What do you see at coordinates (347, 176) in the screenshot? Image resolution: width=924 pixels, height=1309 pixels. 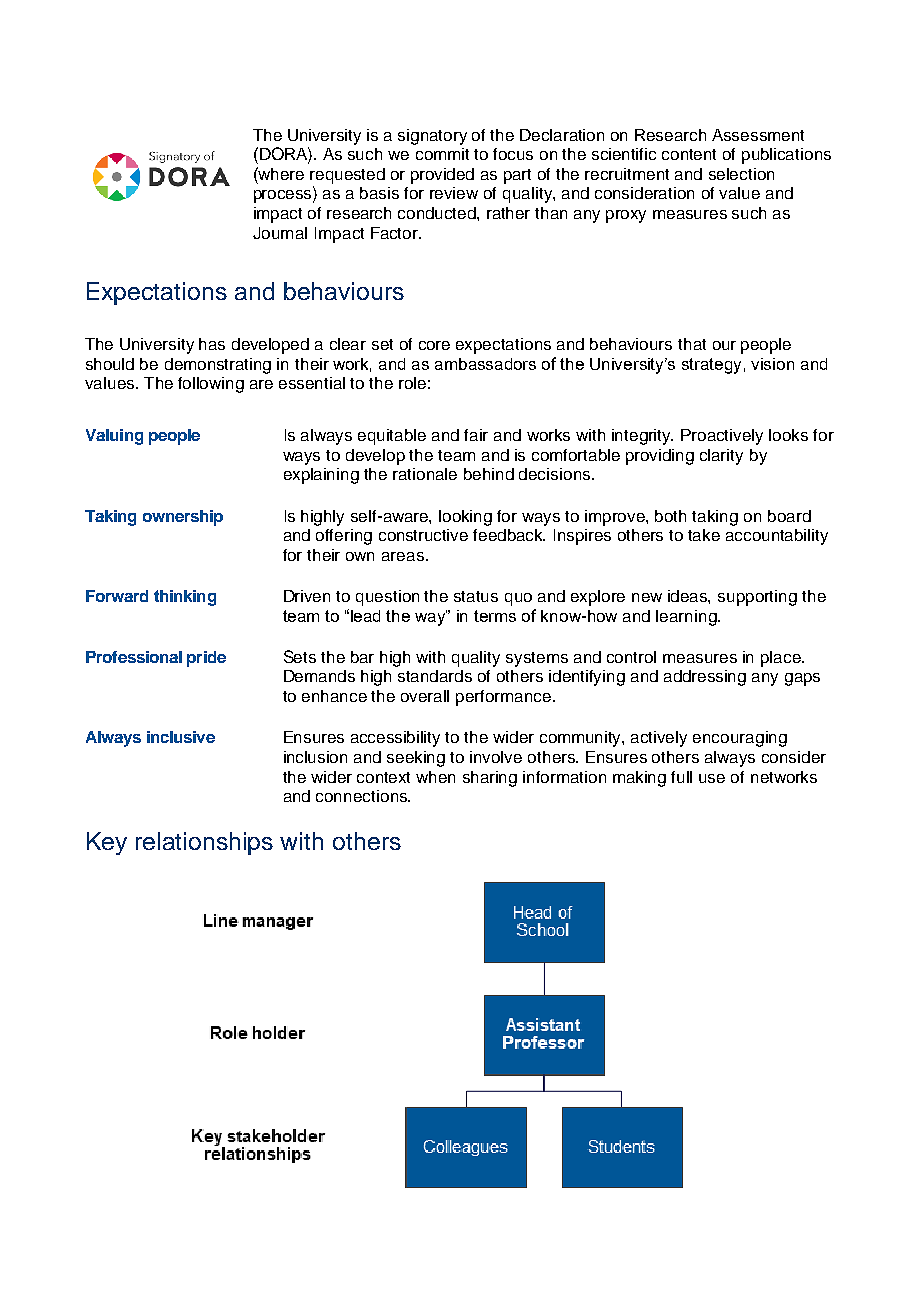 I see `requested` at bounding box center [347, 176].
